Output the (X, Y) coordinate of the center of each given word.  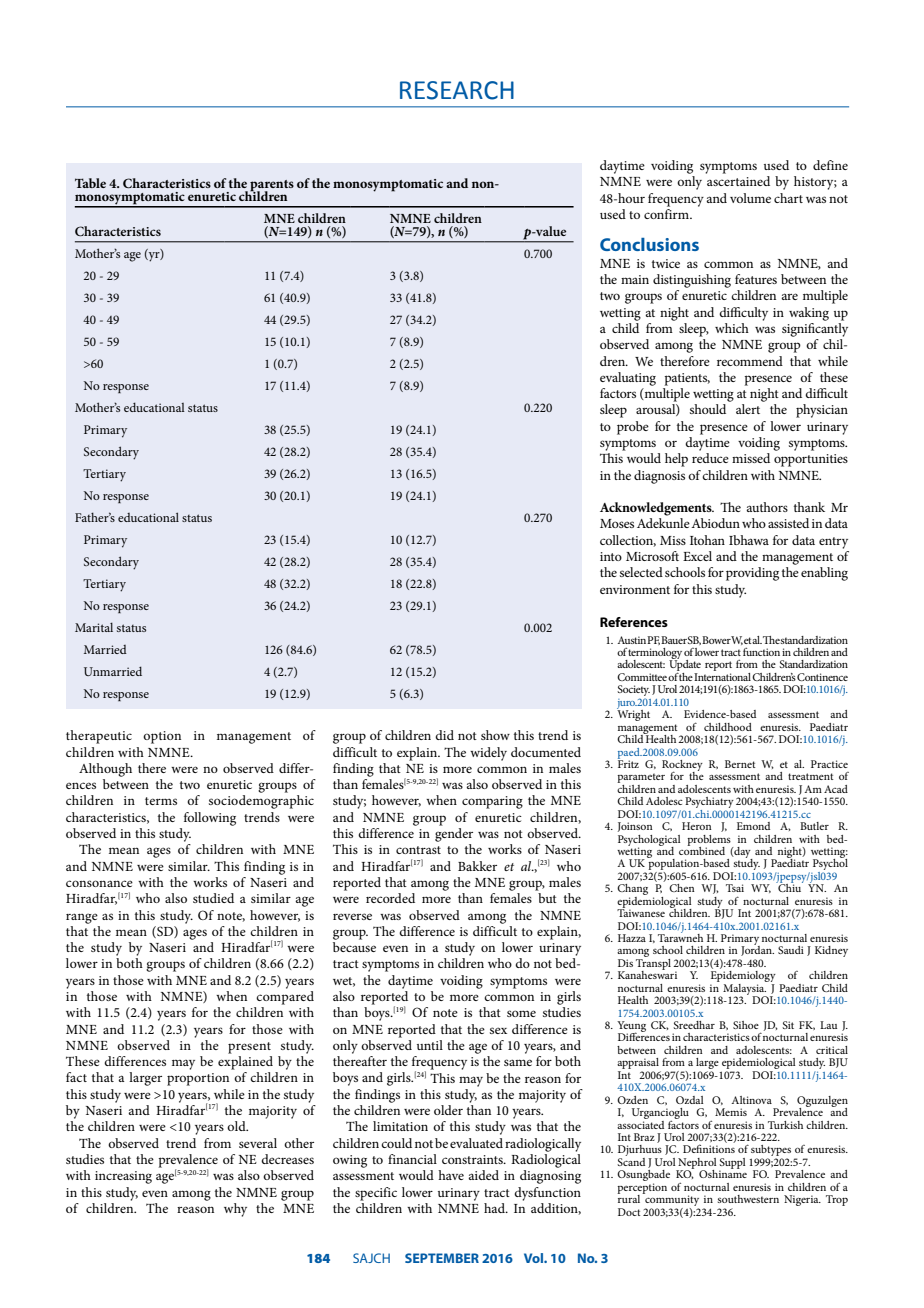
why (235, 1210)
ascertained (738, 181)
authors (767, 507)
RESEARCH (457, 90)
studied (213, 898)
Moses (617, 523)
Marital (94, 627)
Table (90, 183)
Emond (753, 826)
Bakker (477, 866)
